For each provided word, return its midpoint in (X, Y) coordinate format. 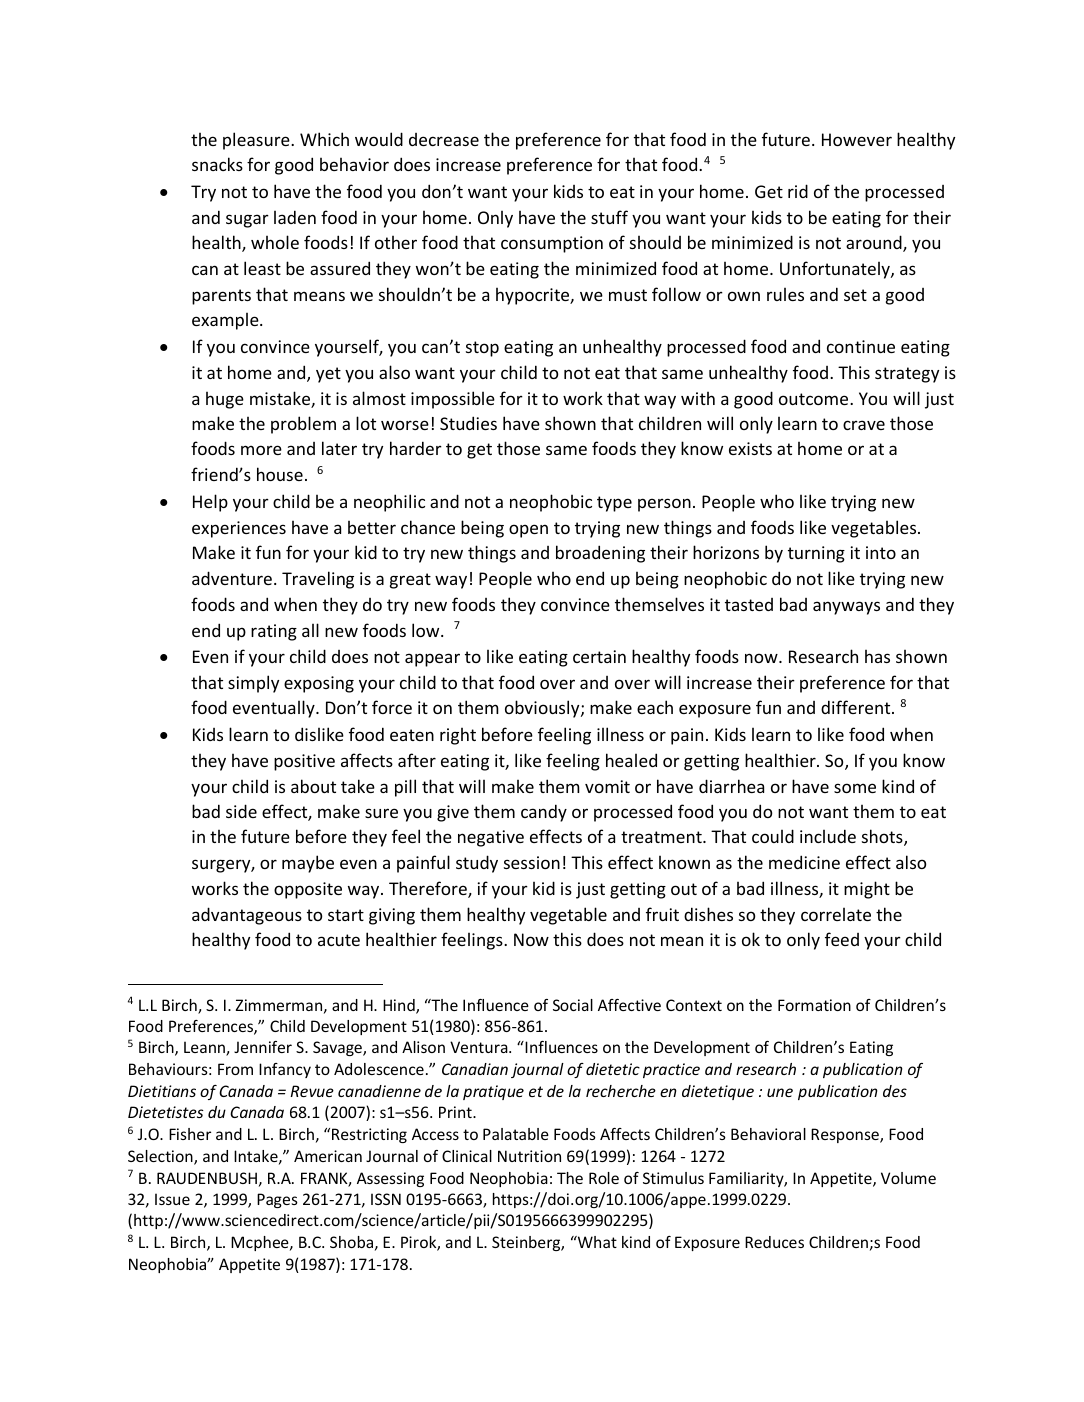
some (855, 788)
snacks (217, 164)
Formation (814, 1005)
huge (225, 400)
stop (482, 349)
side (241, 811)
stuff (609, 217)
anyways (846, 608)
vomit (607, 786)
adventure (232, 578)
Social (573, 1005)
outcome (815, 399)
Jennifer (263, 1047)
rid (798, 191)
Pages (277, 1200)
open (528, 531)
